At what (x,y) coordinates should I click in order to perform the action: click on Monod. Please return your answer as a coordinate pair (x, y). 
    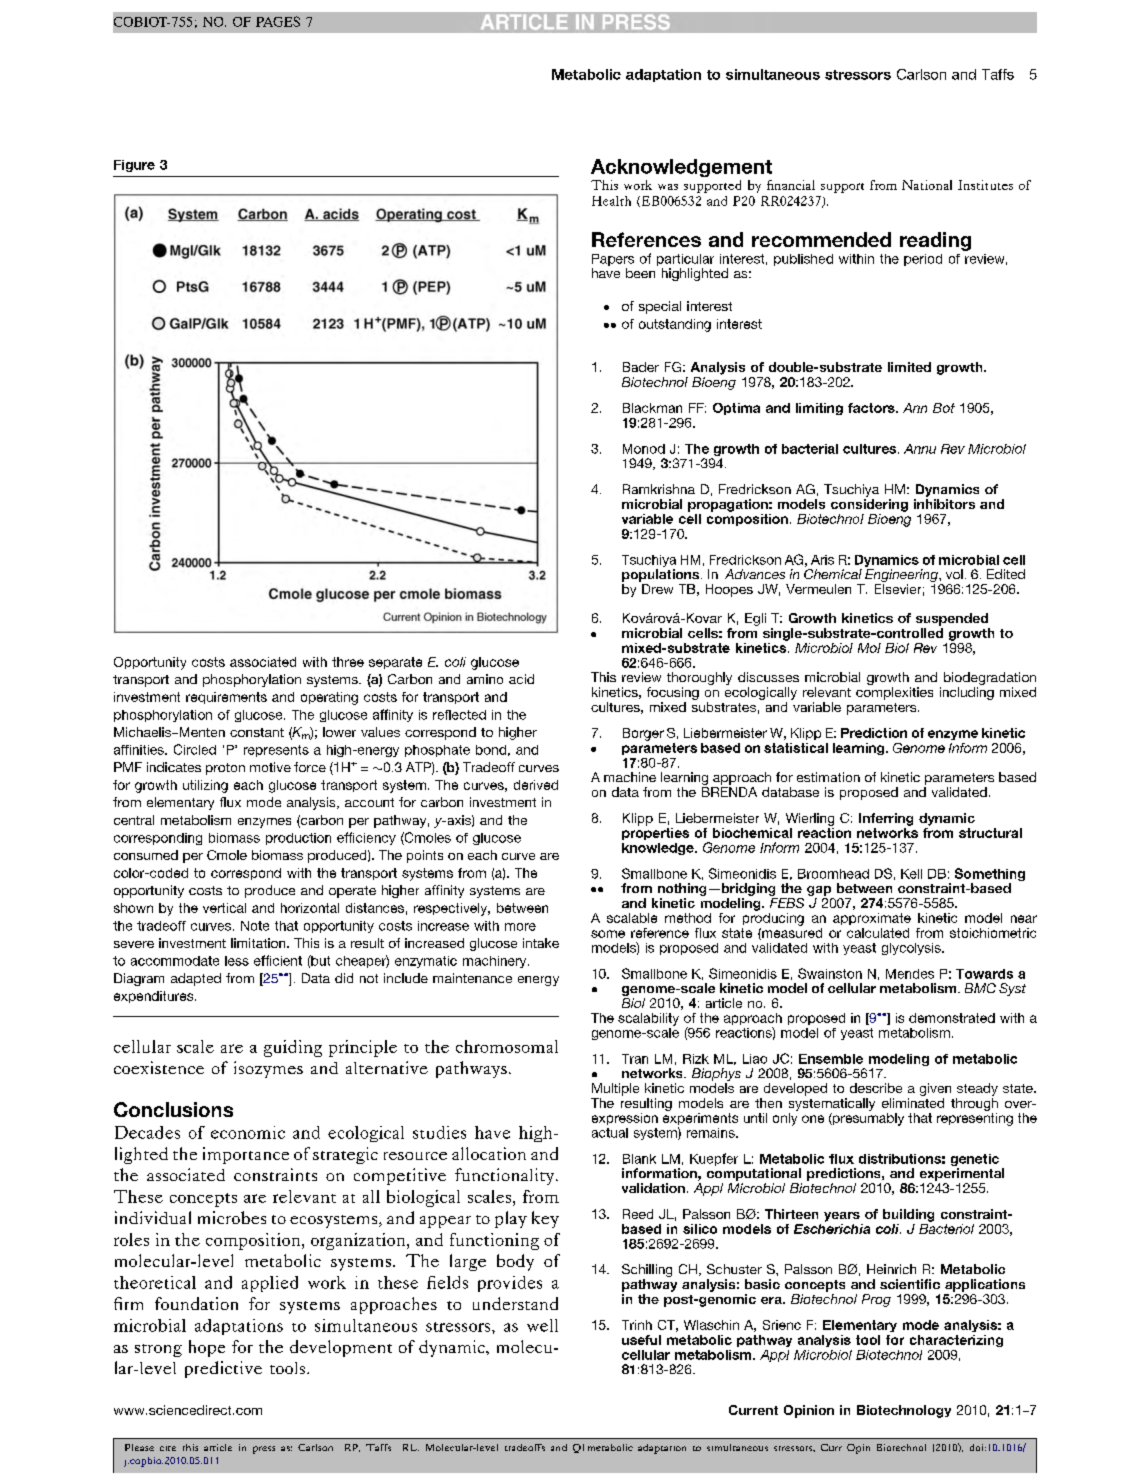
    Looking at the image, I should click on (644, 449).
